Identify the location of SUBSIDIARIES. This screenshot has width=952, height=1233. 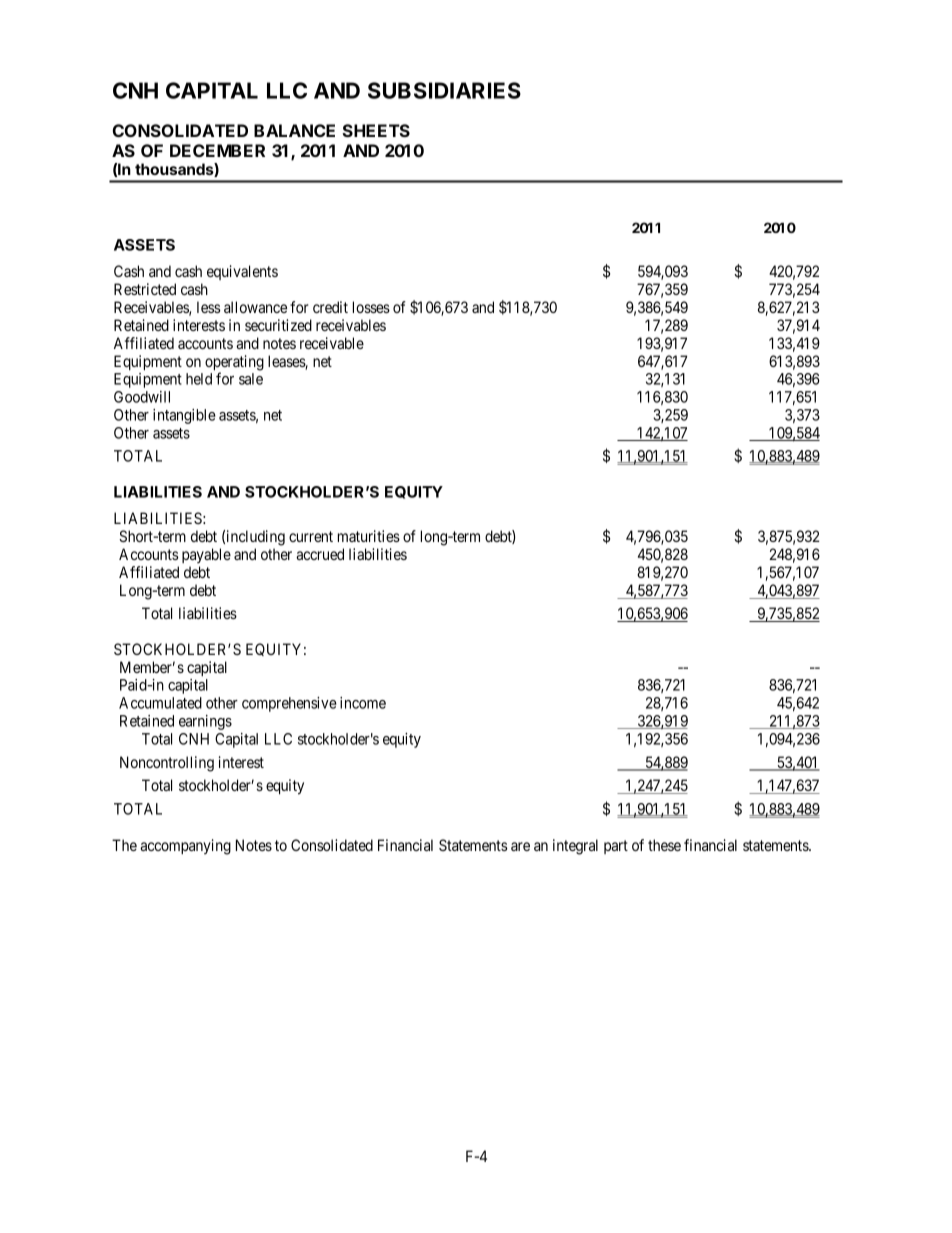
(444, 90).
